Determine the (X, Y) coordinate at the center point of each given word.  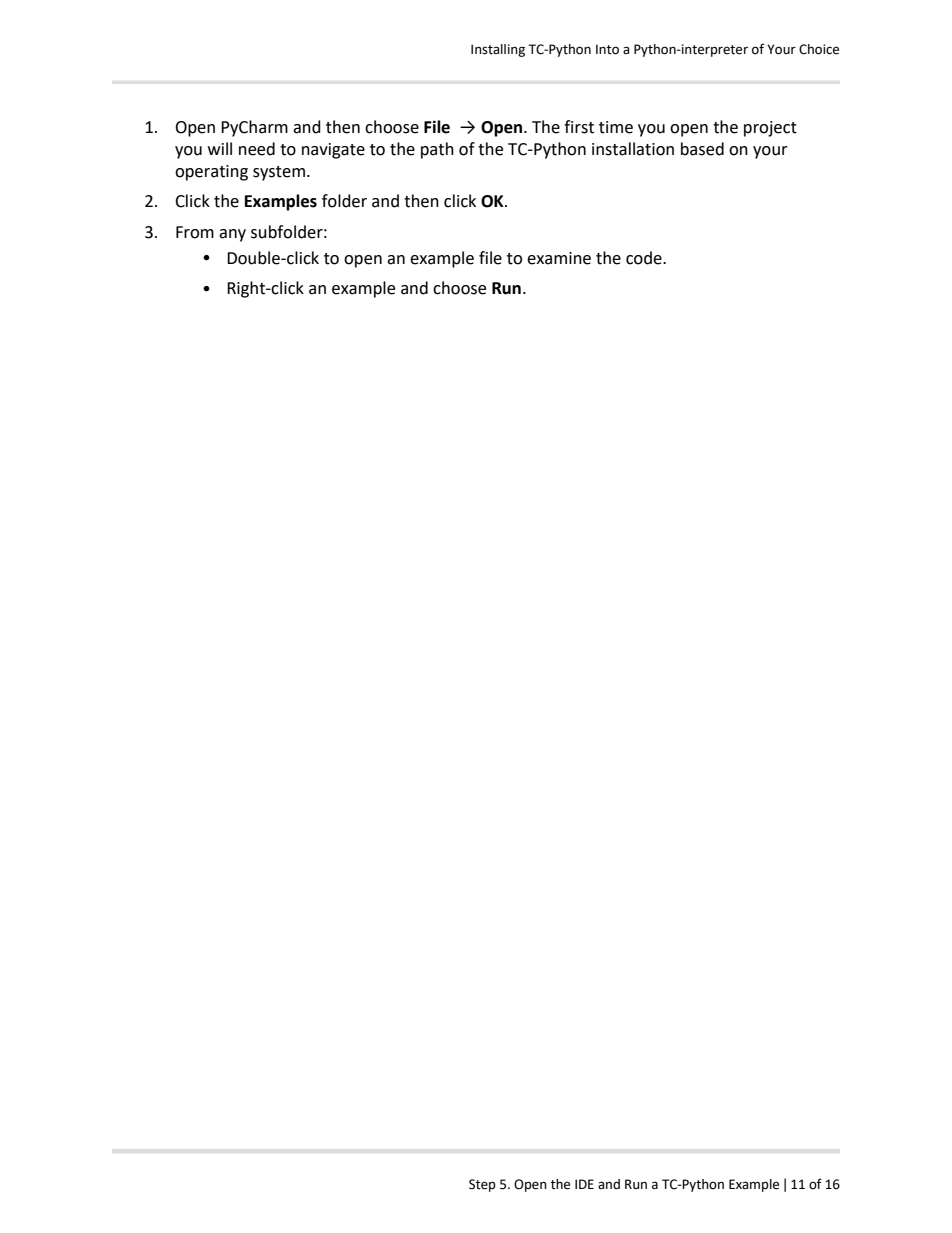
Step (482, 1185)
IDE (584, 1184)
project (770, 129)
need (257, 149)
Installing (498, 50)
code (645, 258)
